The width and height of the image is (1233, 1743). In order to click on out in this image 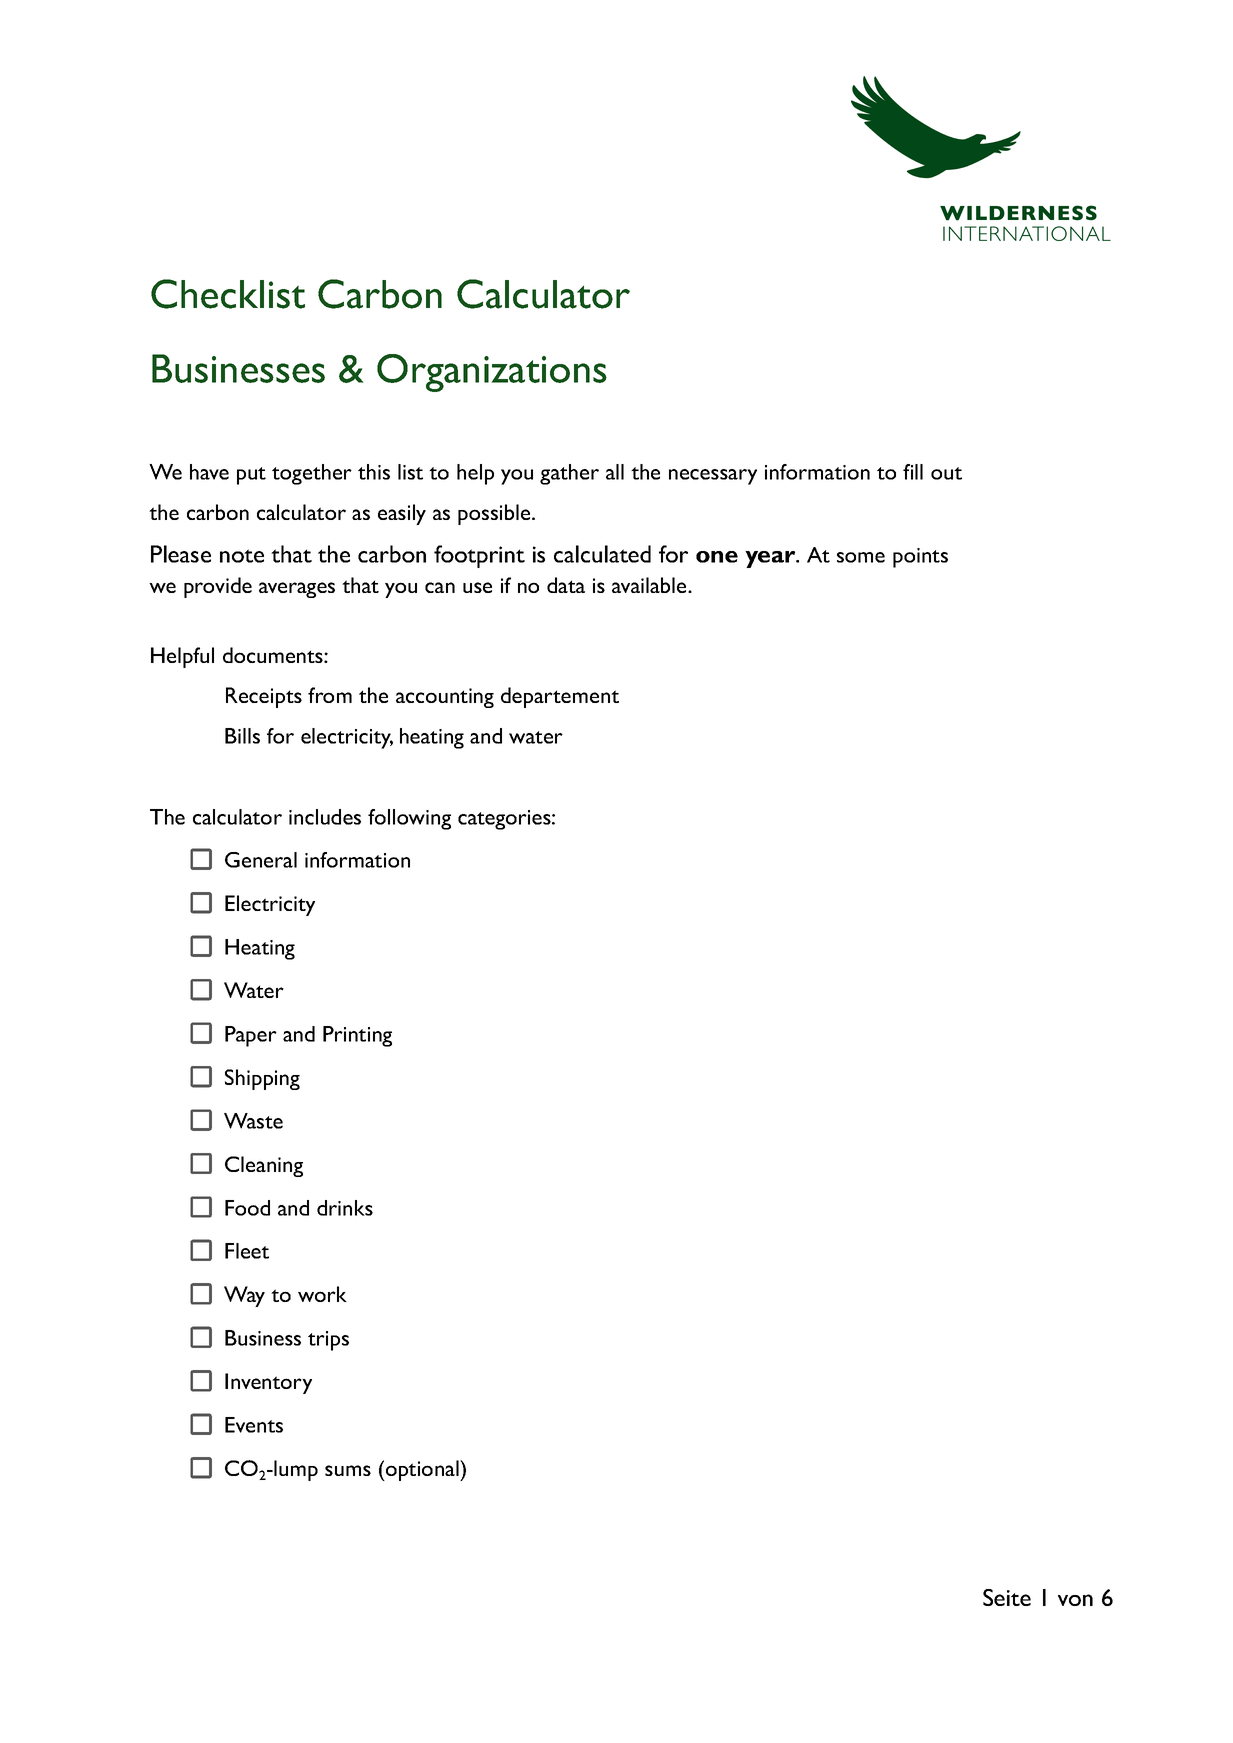, I will do `click(946, 473)`.
